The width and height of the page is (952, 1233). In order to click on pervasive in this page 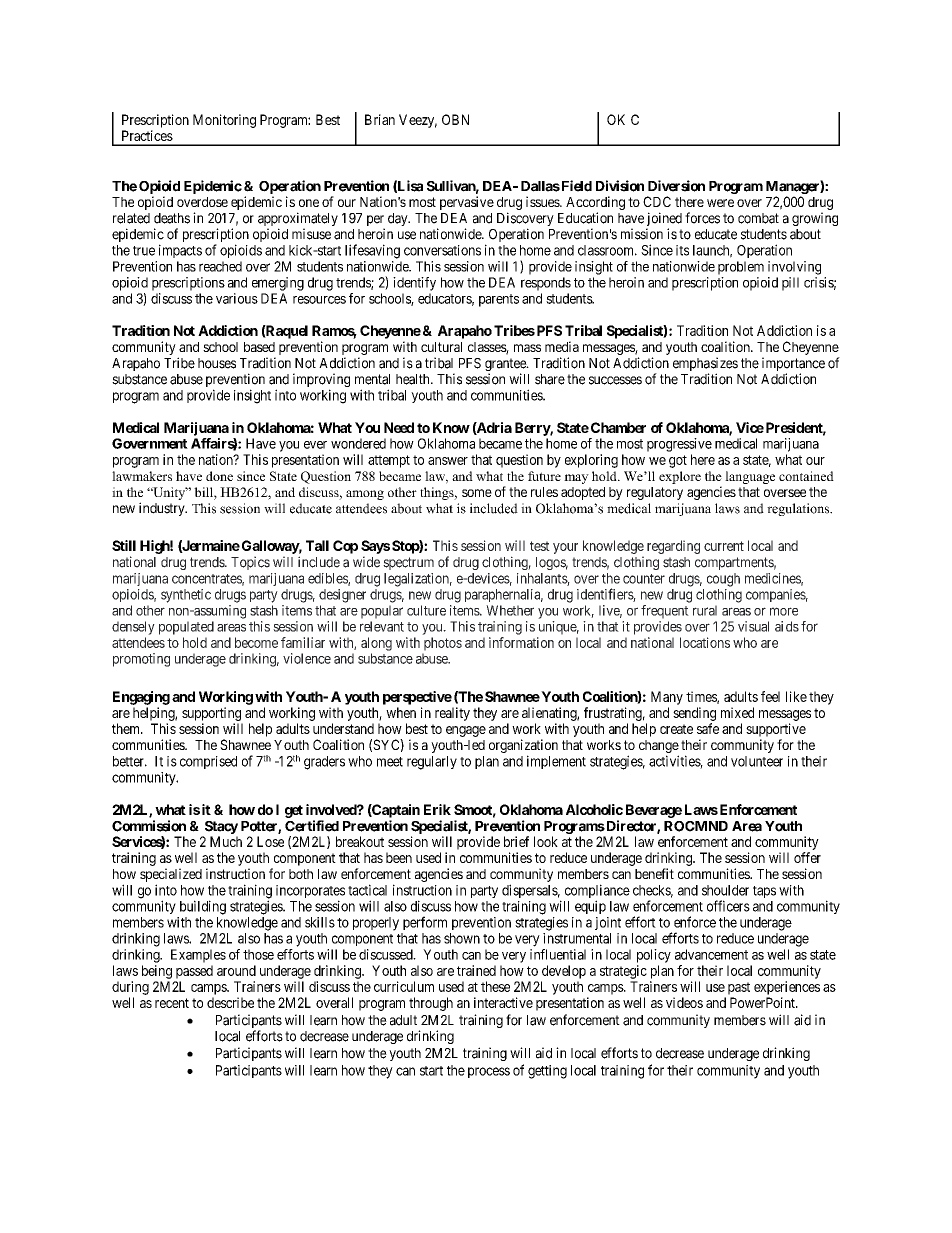, I will do `click(467, 203)`.
